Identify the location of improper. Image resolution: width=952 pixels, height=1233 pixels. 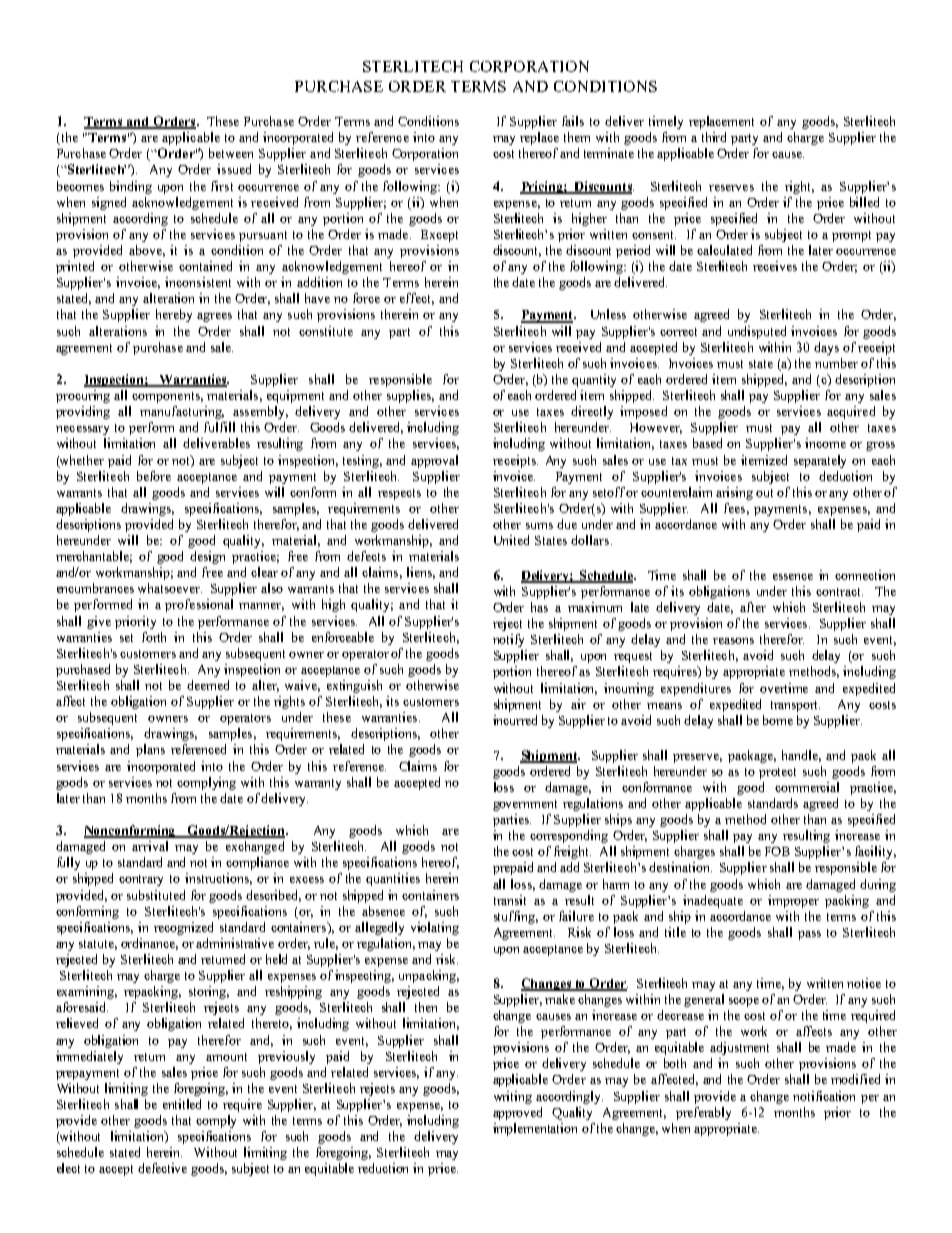
(793, 901).
